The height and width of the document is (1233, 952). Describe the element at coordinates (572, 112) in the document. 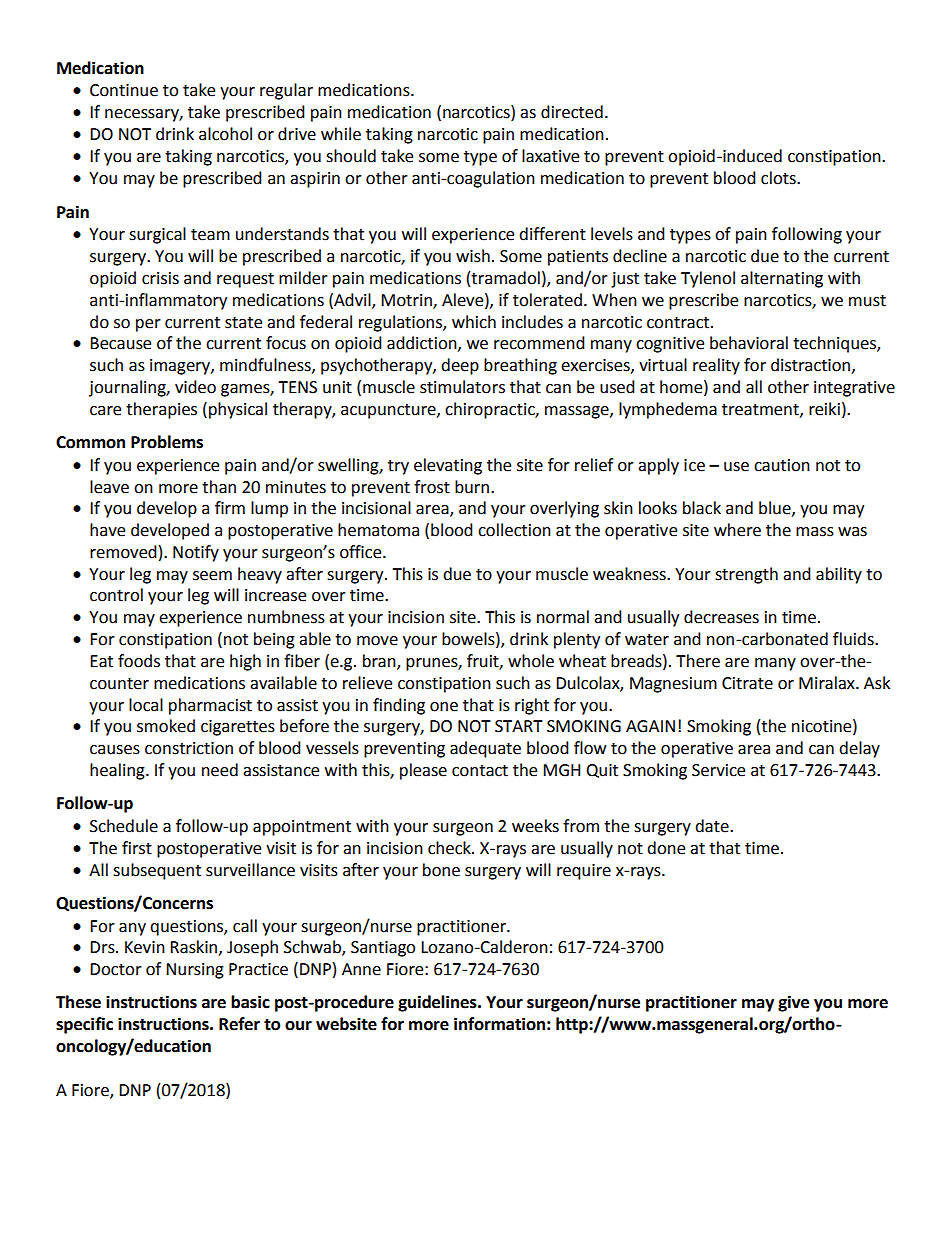

I see `directed` at that location.
